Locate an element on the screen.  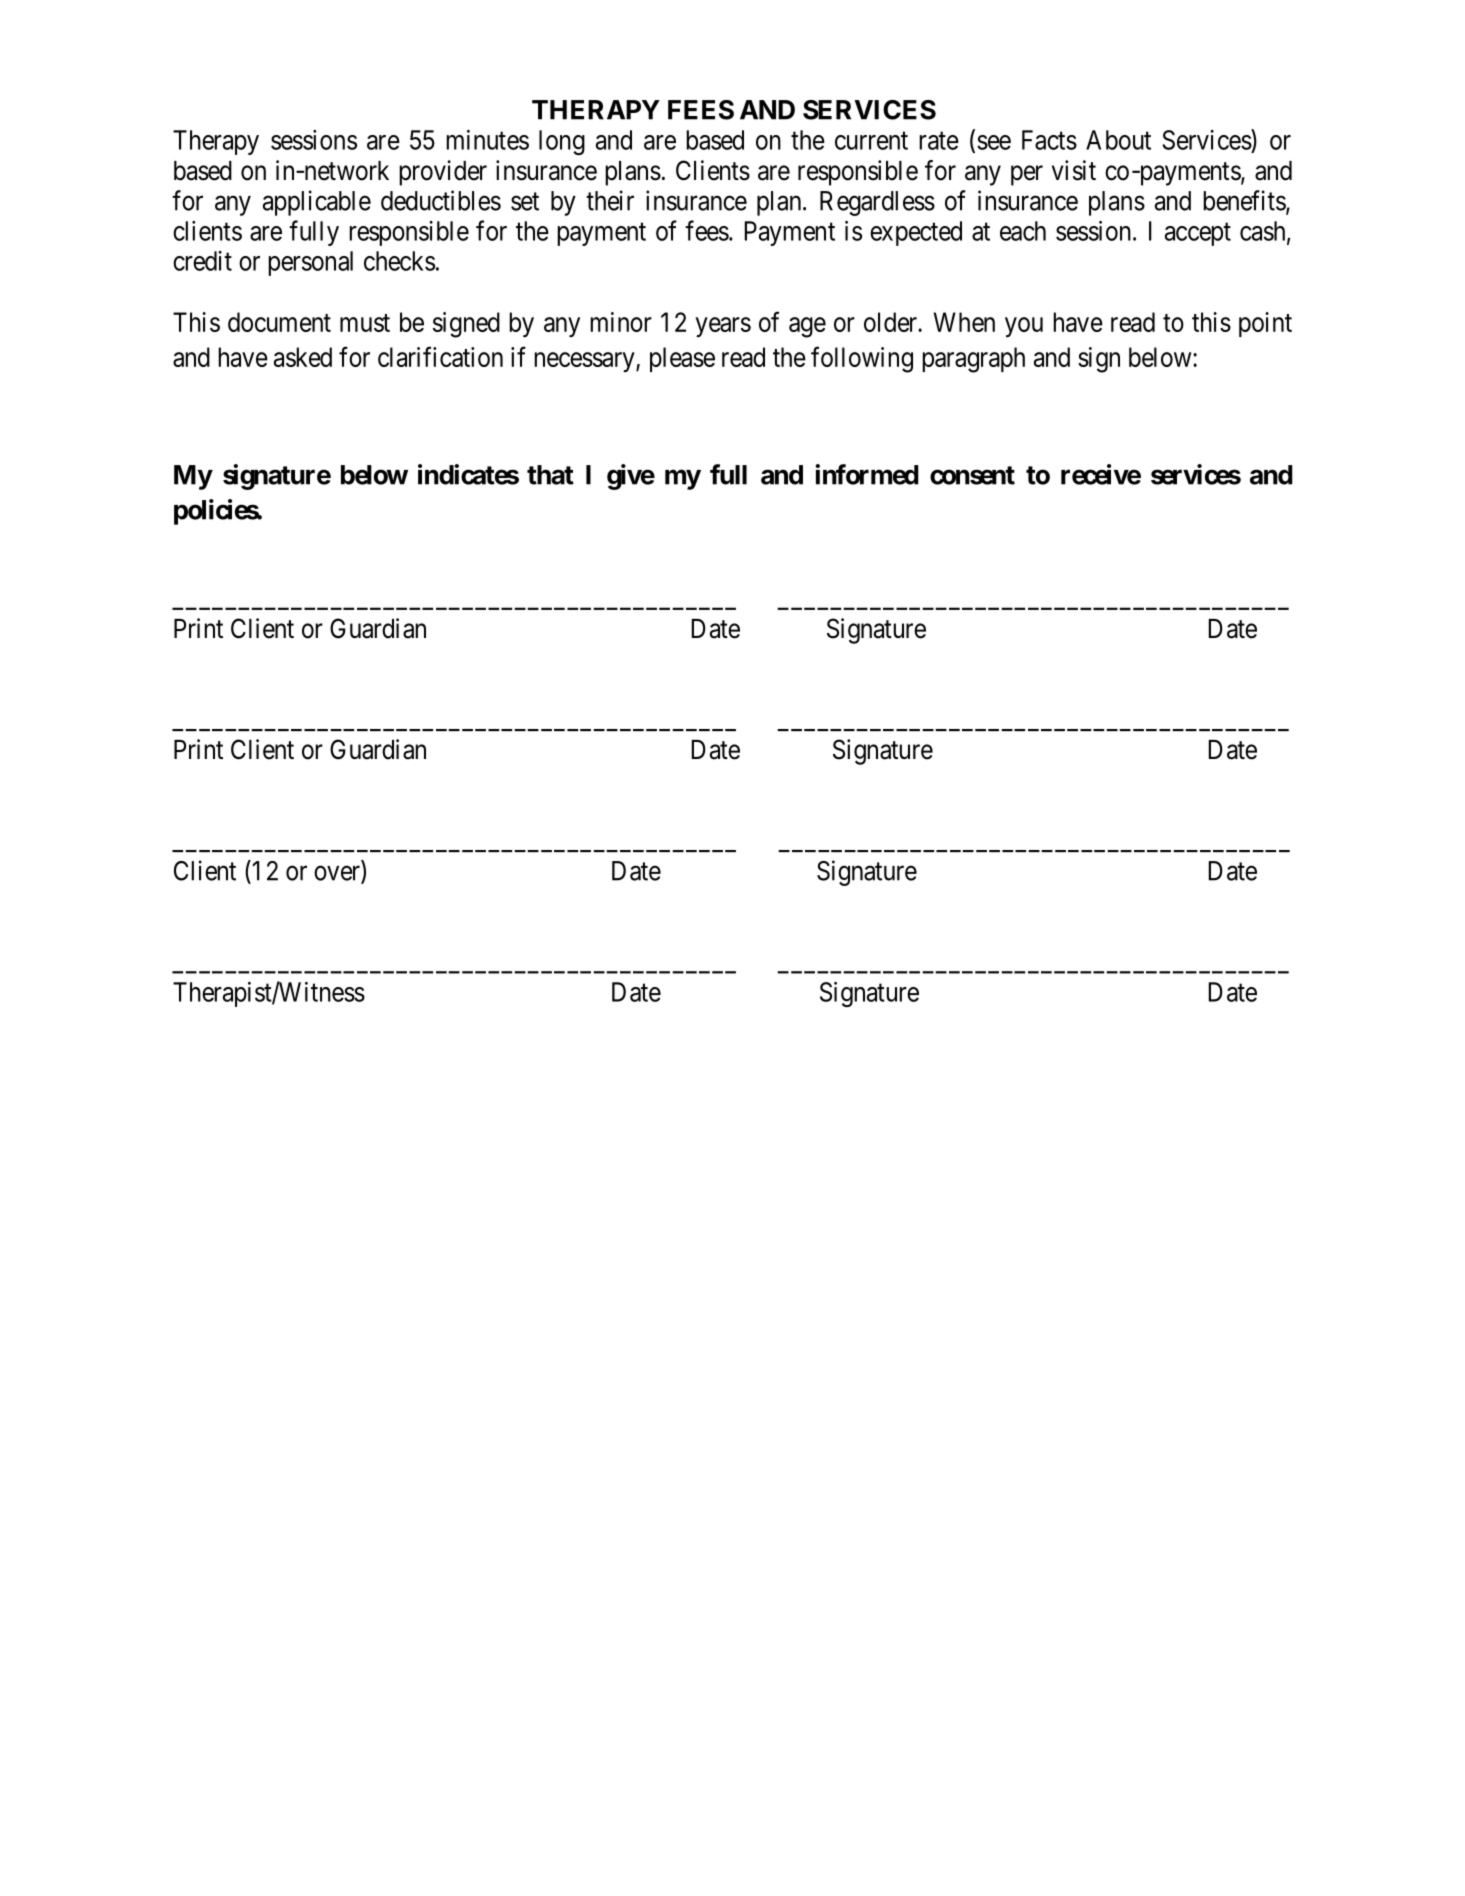
asked is located at coordinates (303, 357).
